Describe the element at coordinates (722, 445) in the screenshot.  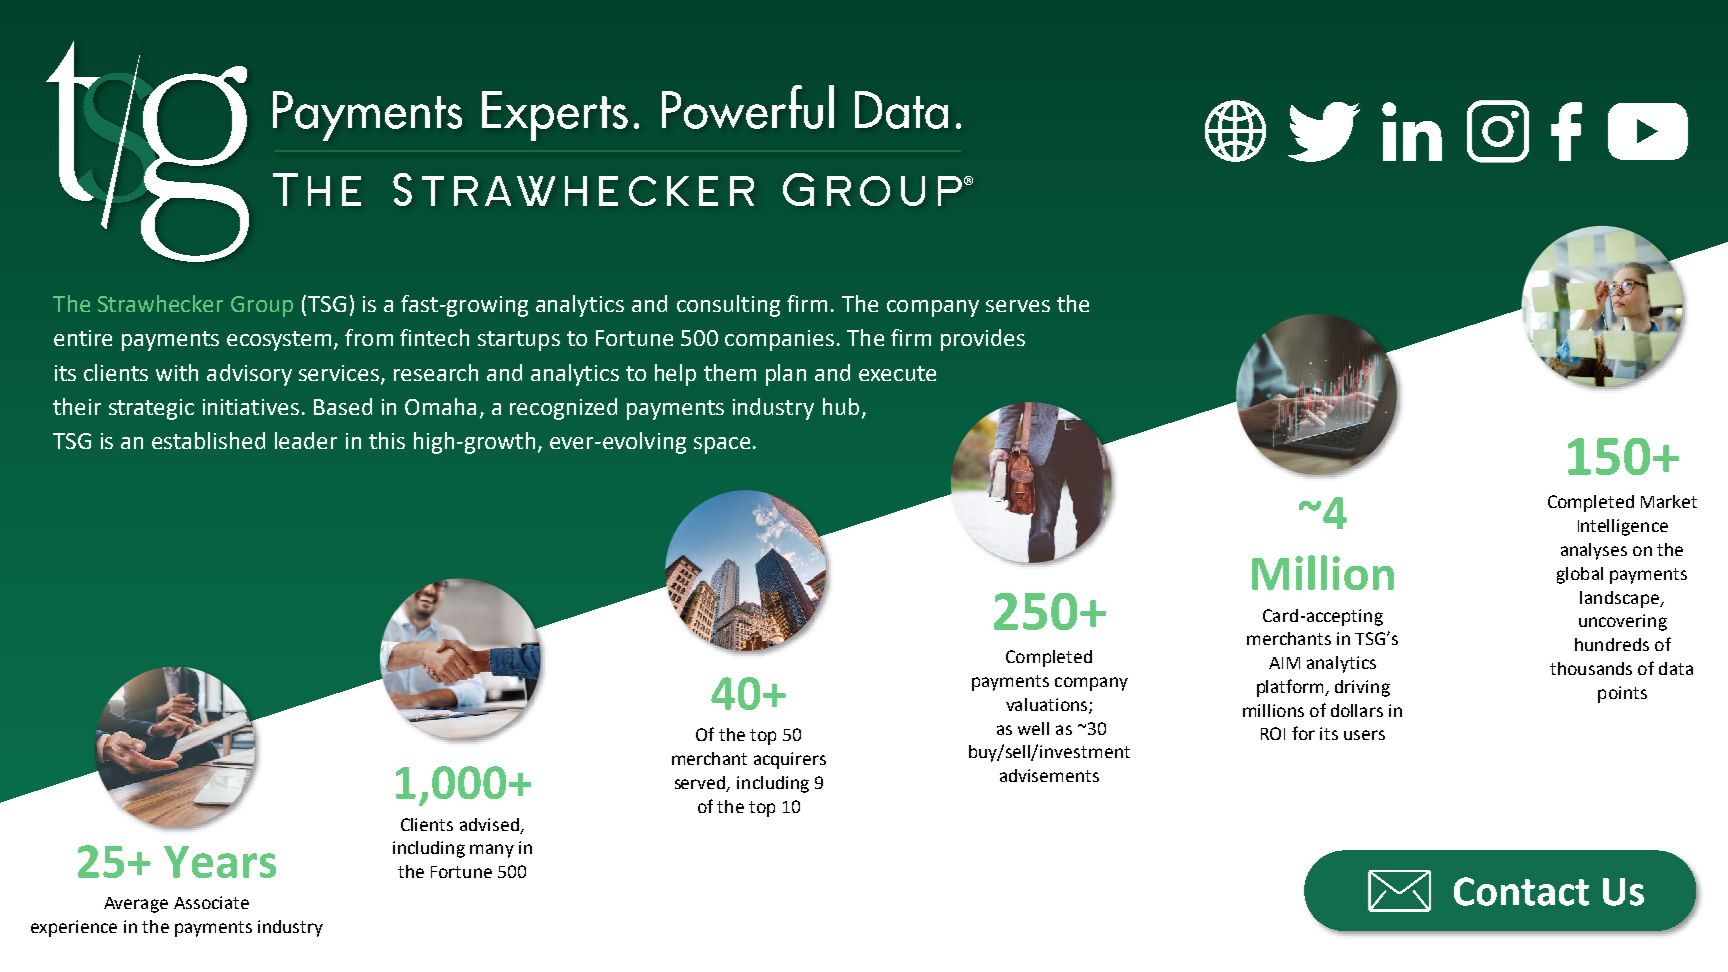
I see `space` at that location.
